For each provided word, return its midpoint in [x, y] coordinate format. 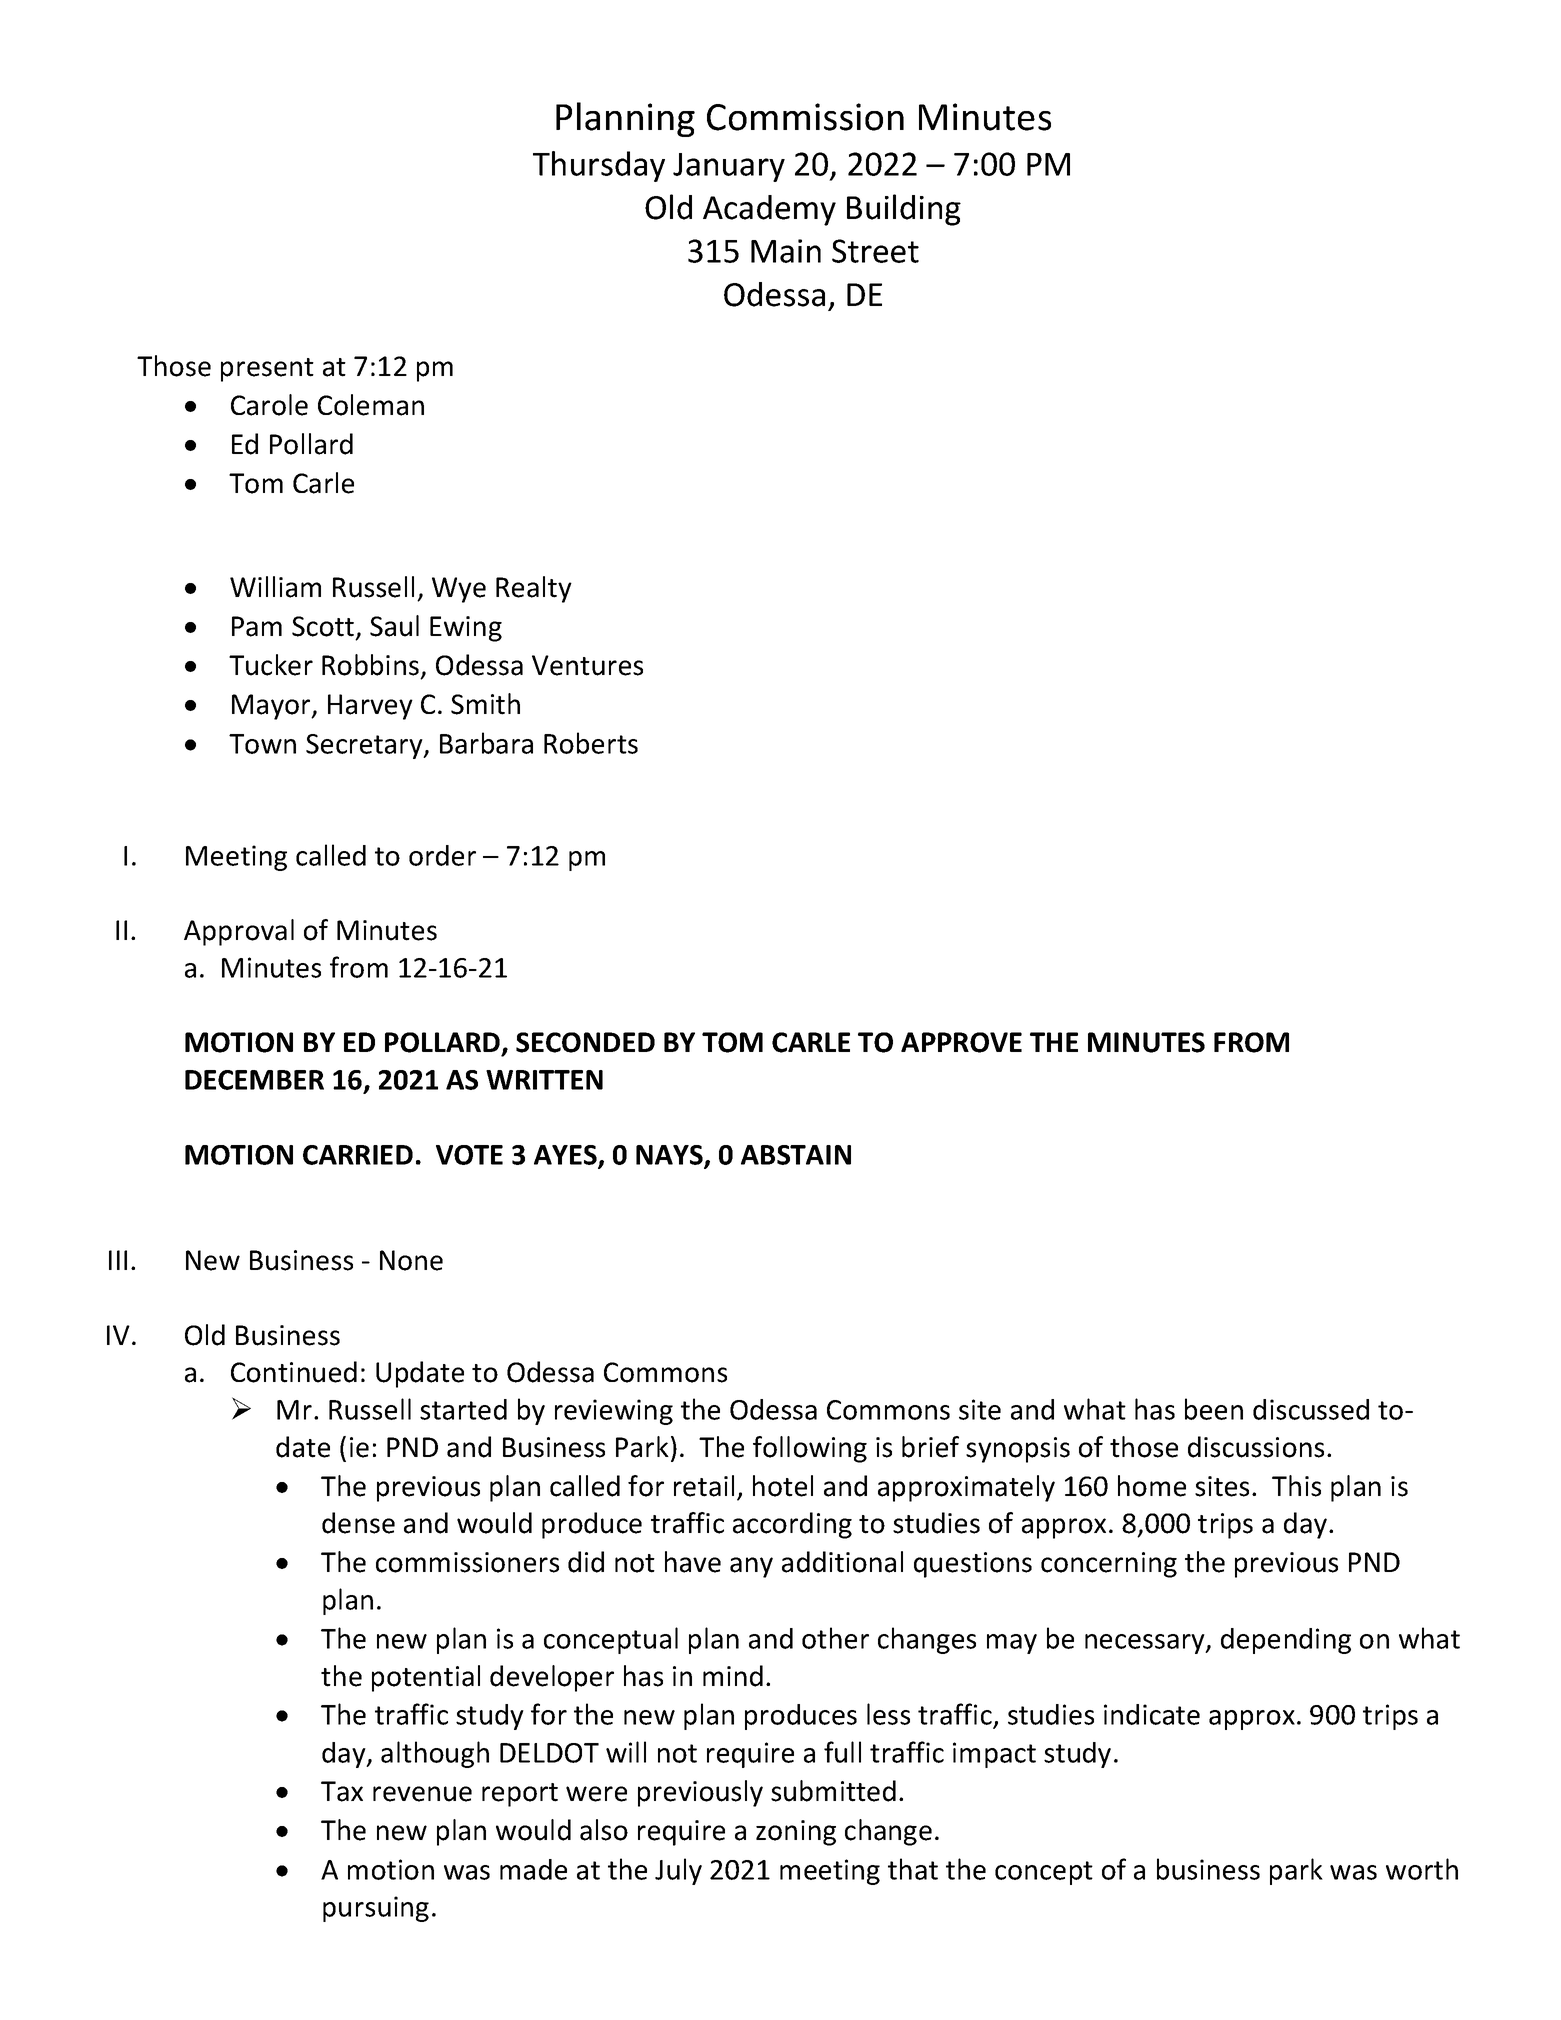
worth [1422, 1869]
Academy [769, 210]
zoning [796, 1833]
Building [904, 210]
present [267, 370]
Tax [342, 1791]
